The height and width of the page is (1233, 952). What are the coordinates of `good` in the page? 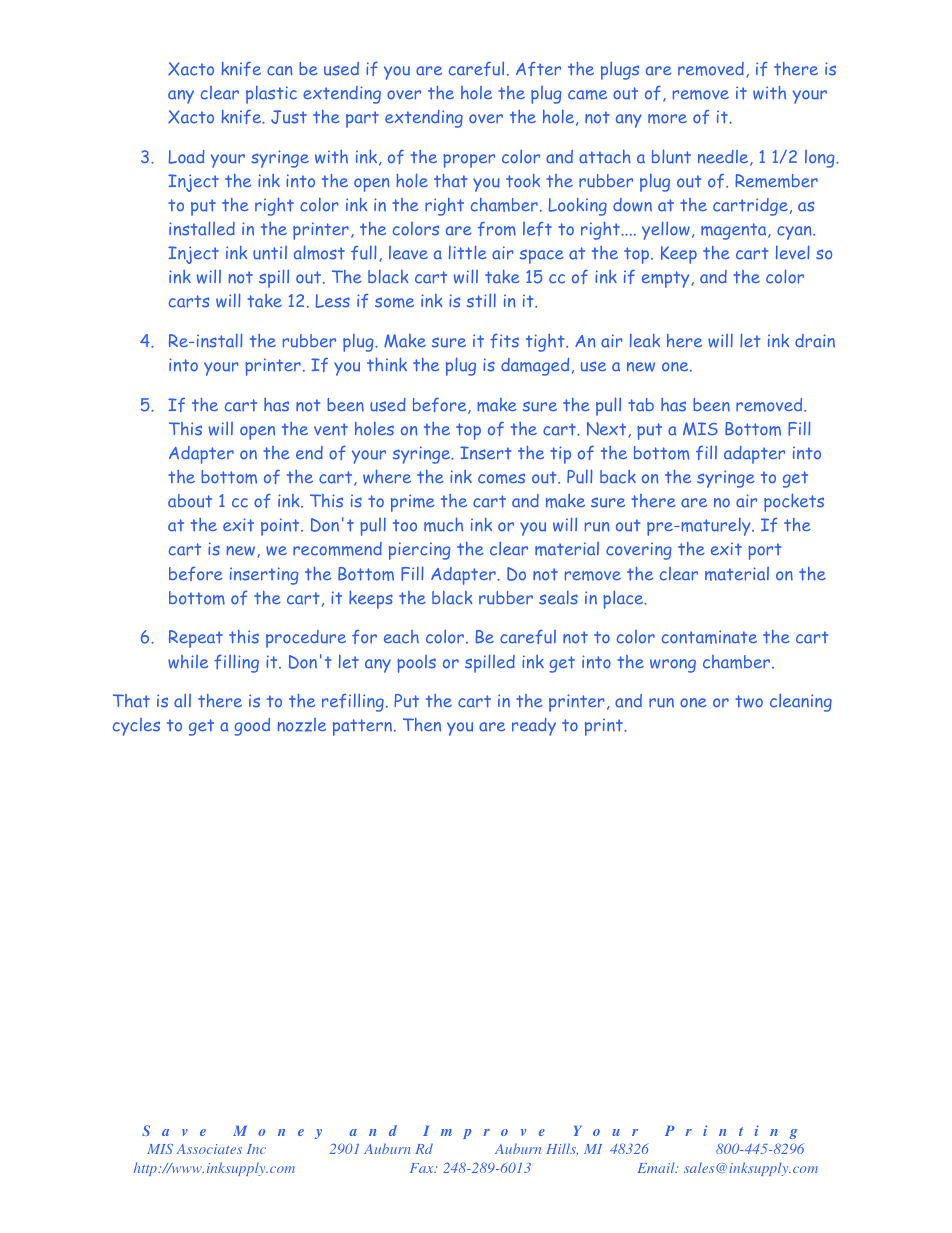 It's located at (252, 727).
